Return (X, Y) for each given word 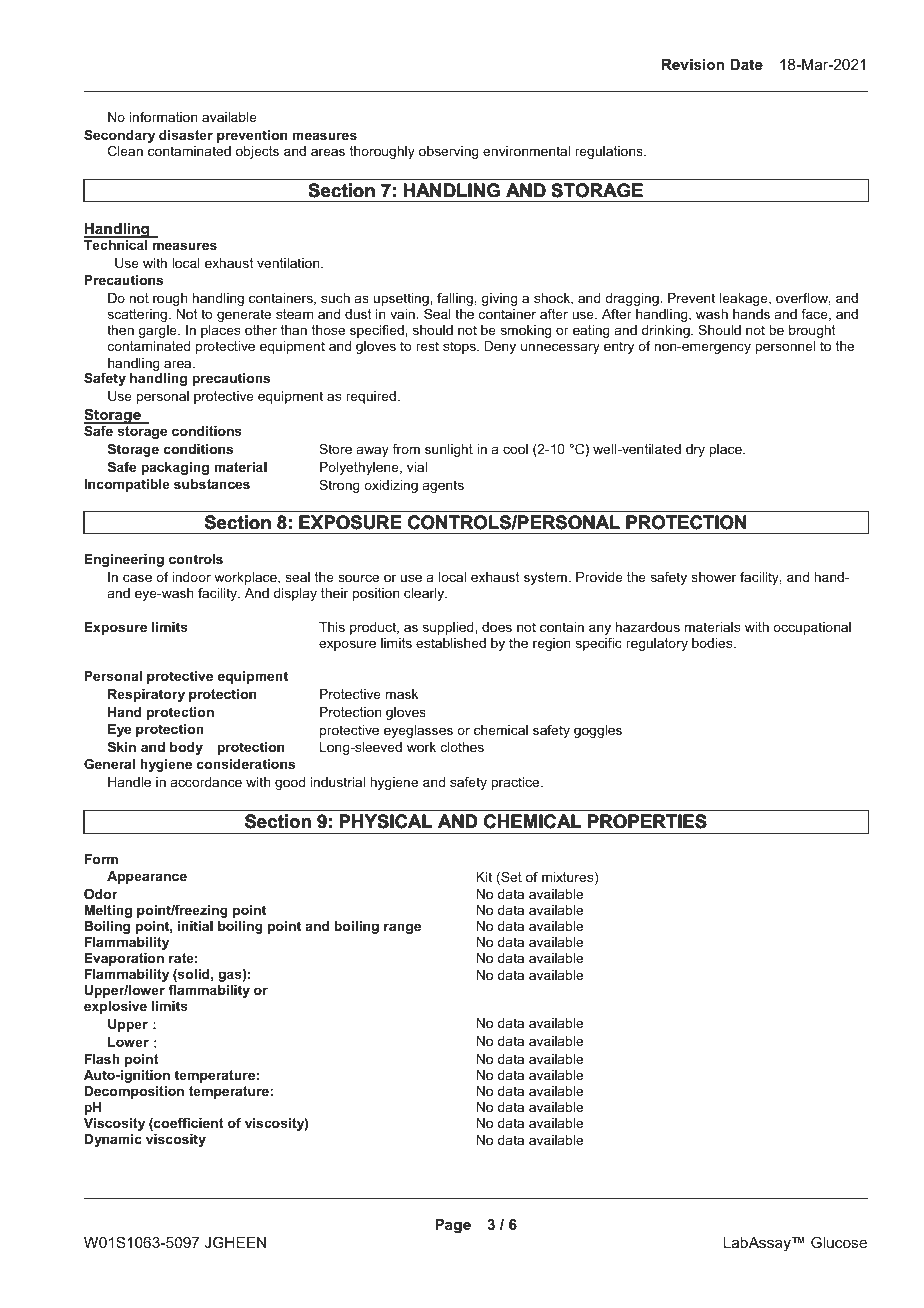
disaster (186, 135)
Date (746, 64)
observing (449, 152)
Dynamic (113, 1140)
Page (453, 1226)
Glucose (839, 1242)
